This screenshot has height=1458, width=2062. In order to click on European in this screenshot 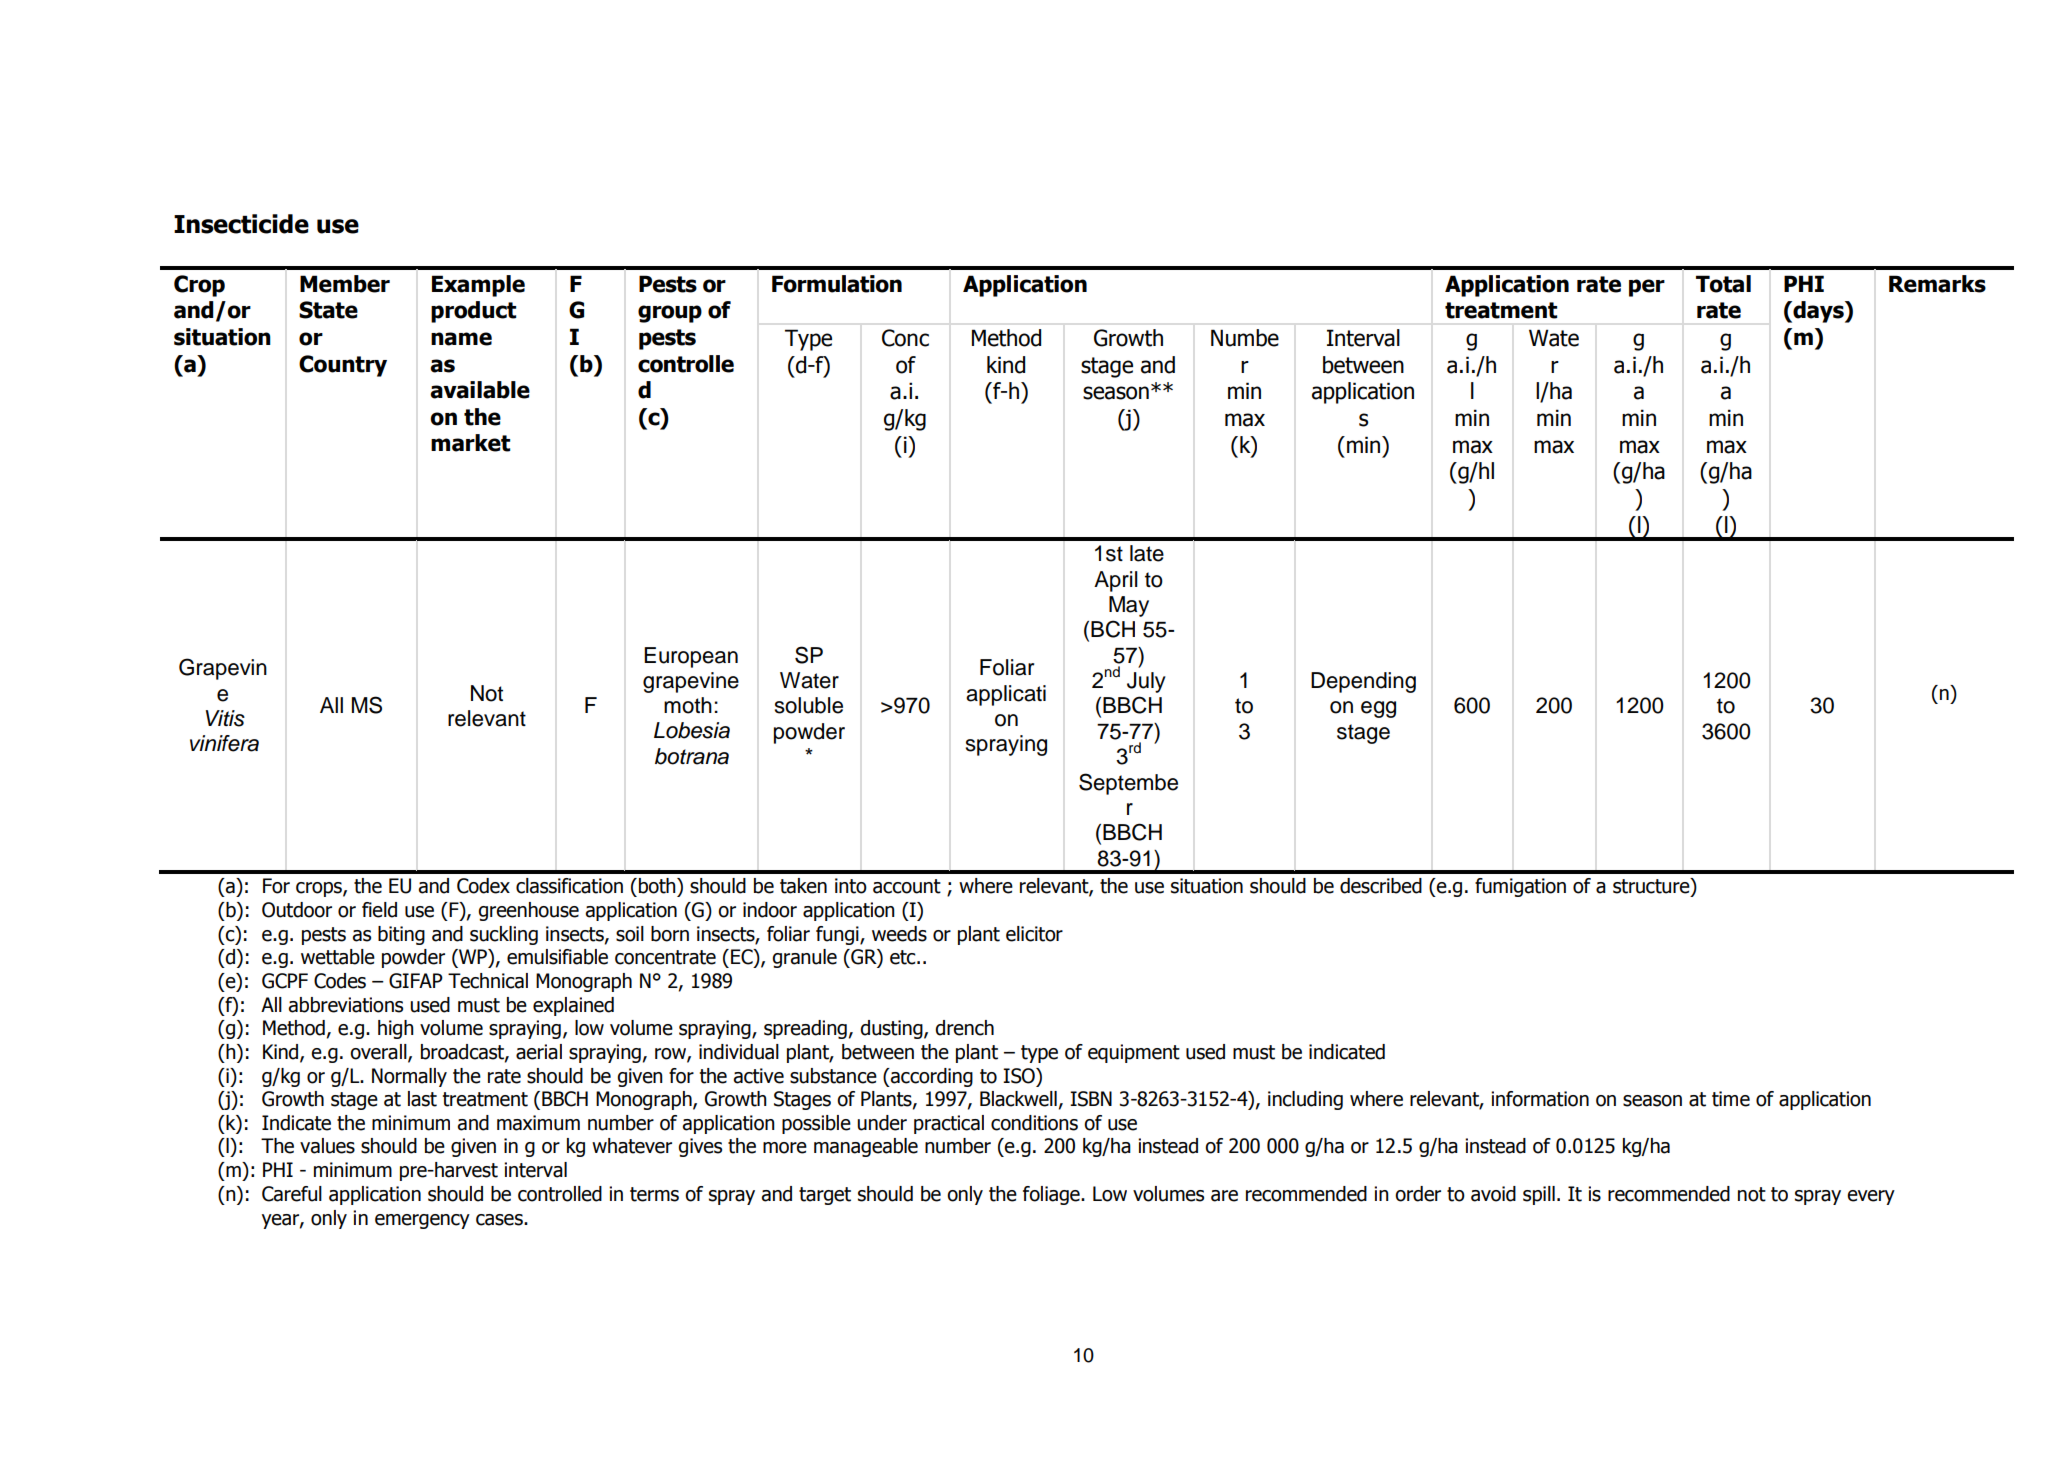, I will do `click(691, 657)`.
